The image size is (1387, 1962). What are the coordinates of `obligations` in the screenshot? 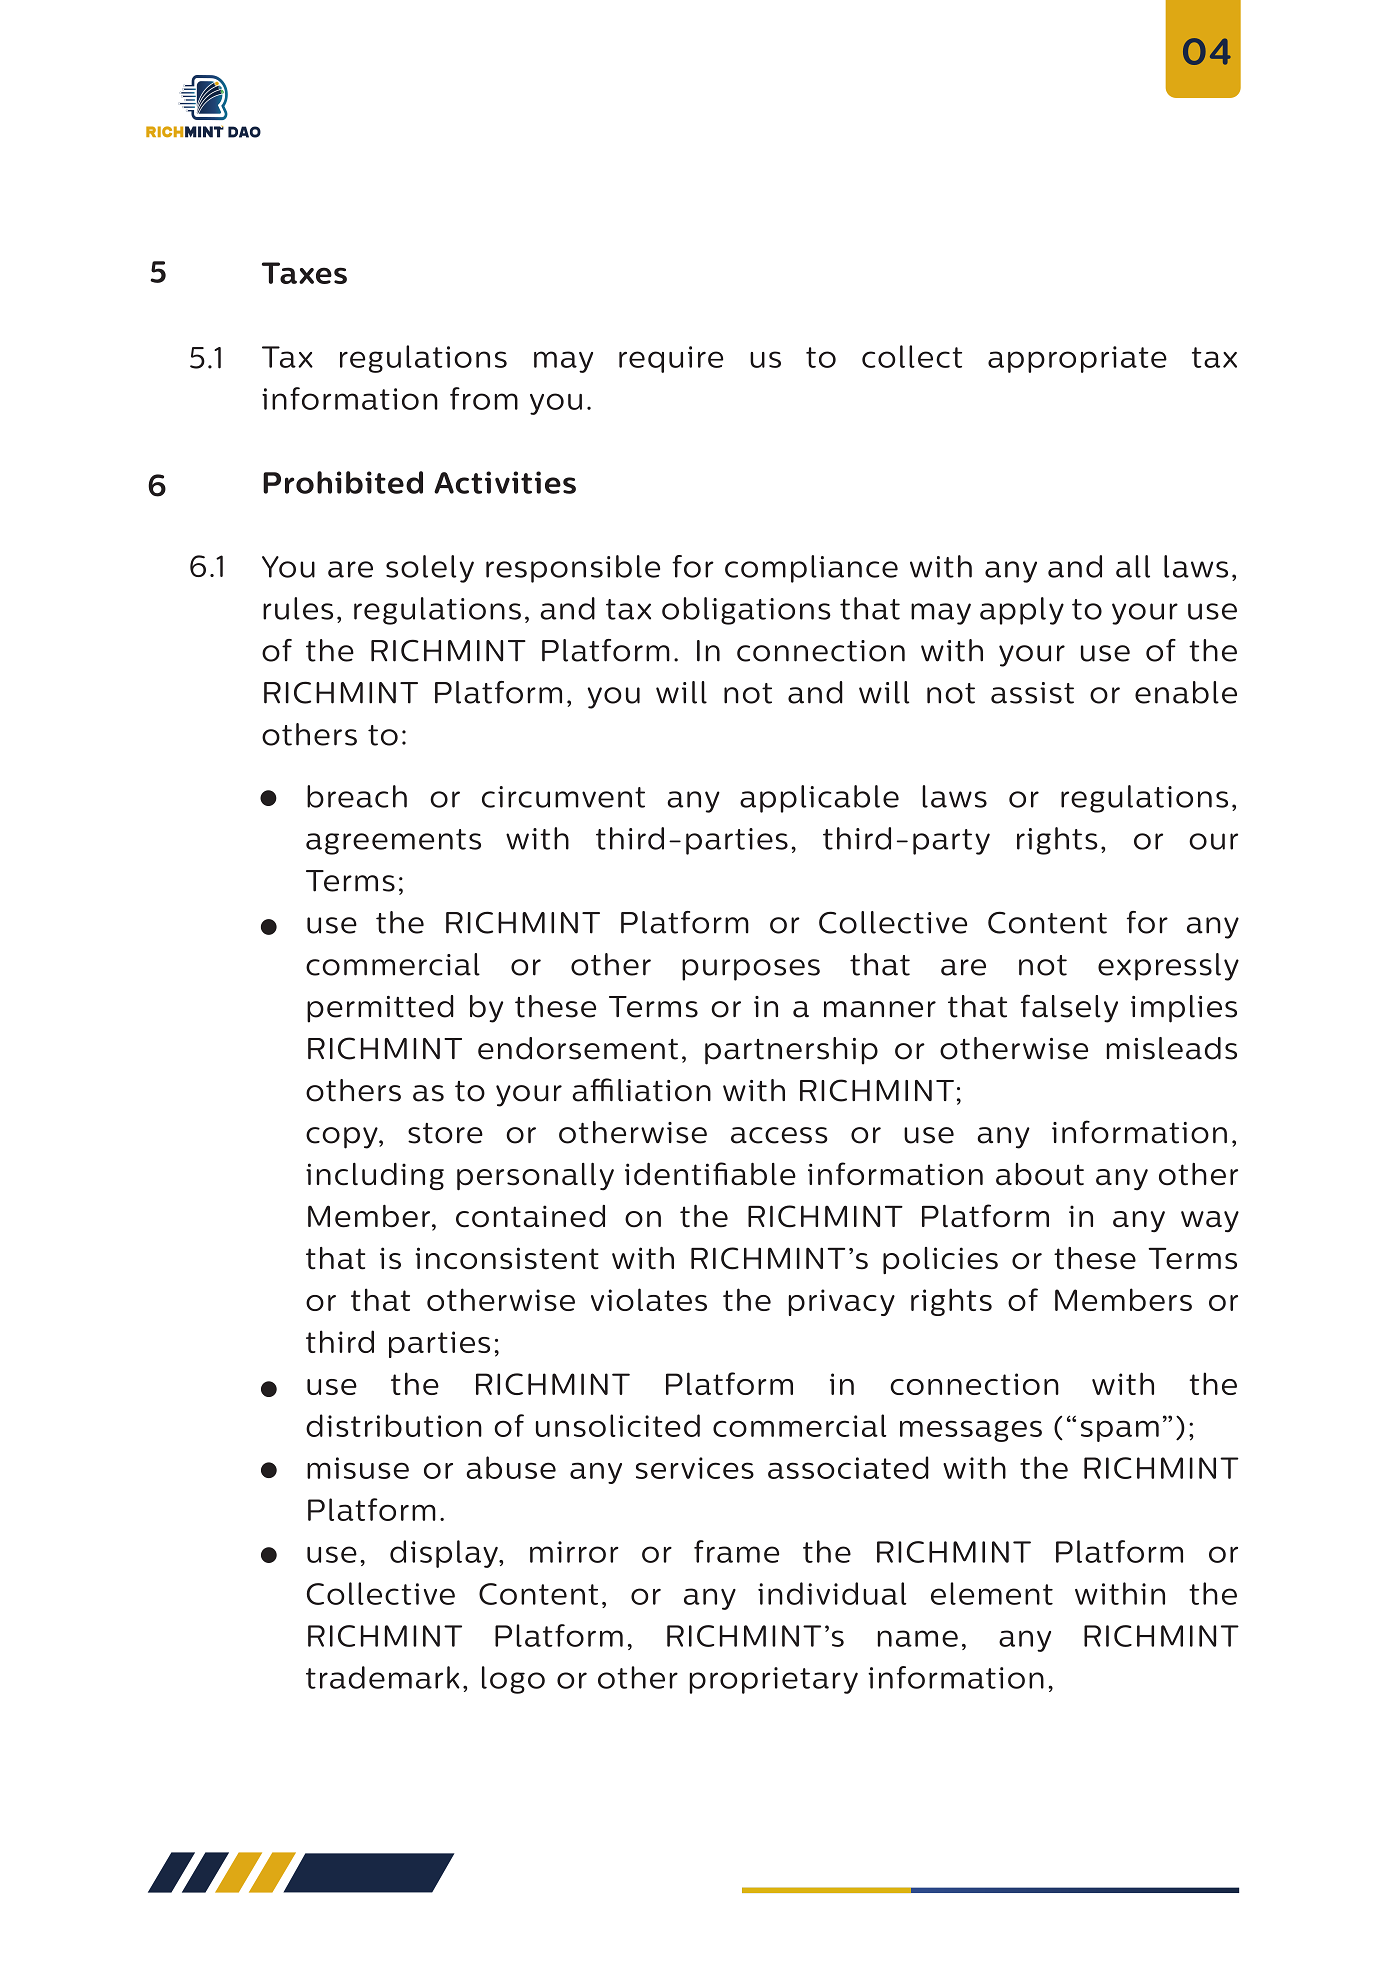 It's located at (746, 611).
